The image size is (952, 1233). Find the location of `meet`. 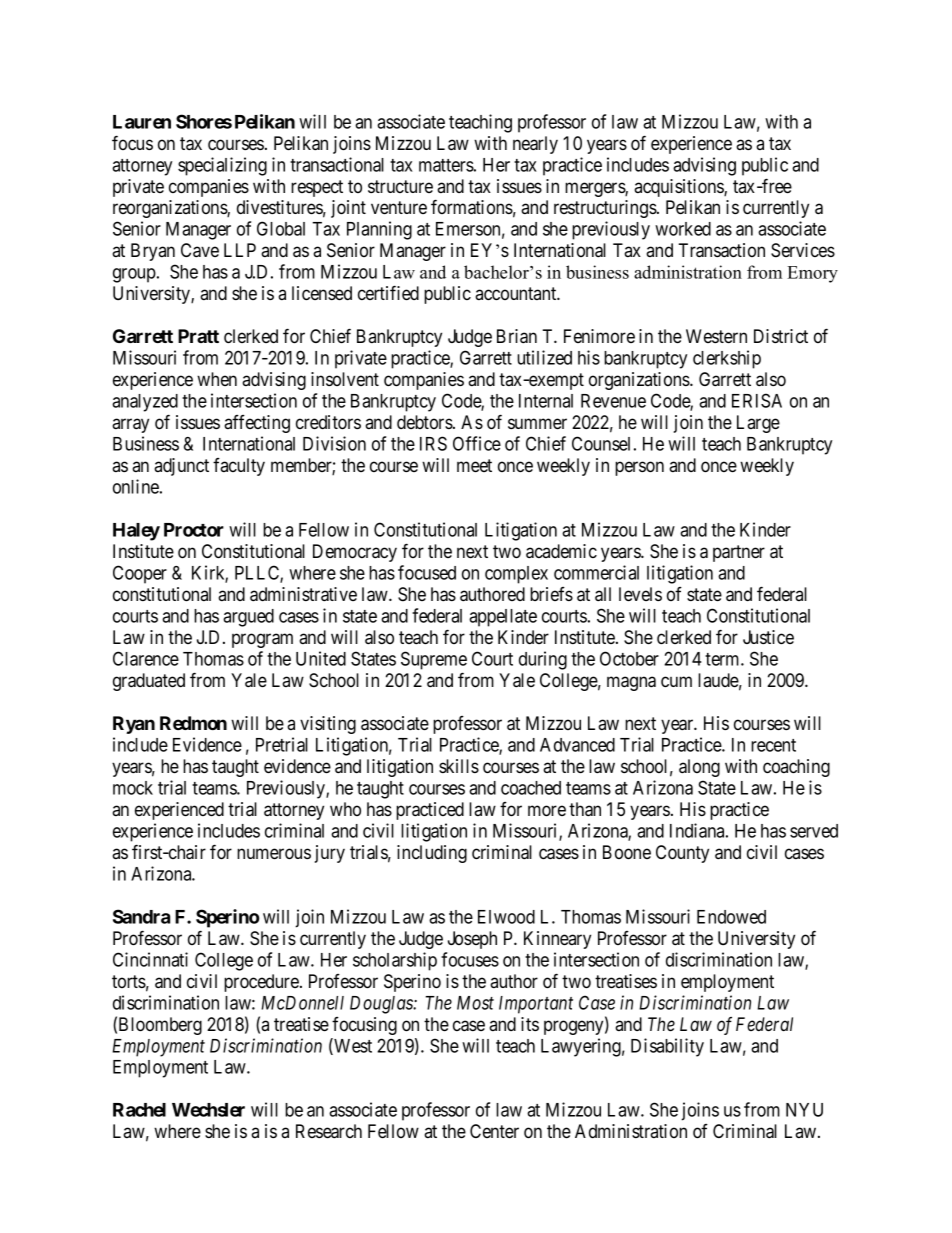

meet is located at coordinates (474, 465).
